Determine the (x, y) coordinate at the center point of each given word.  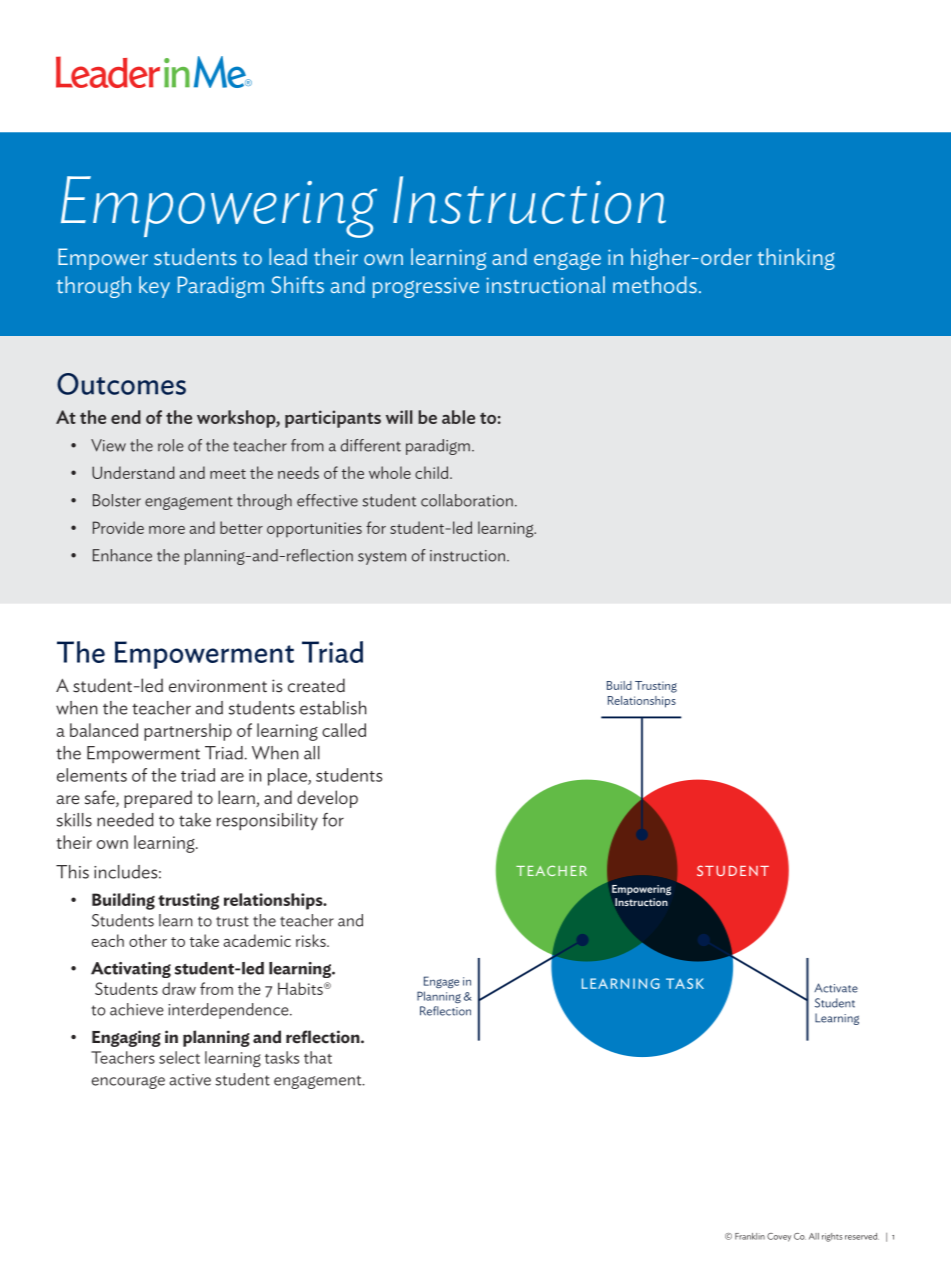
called (344, 730)
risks (312, 940)
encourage (128, 1082)
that (318, 1057)
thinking (796, 259)
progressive (426, 287)
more (167, 530)
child (433, 472)
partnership (188, 732)
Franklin (750, 1236)
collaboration (467, 500)
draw (179, 988)
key (154, 287)
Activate (836, 988)
